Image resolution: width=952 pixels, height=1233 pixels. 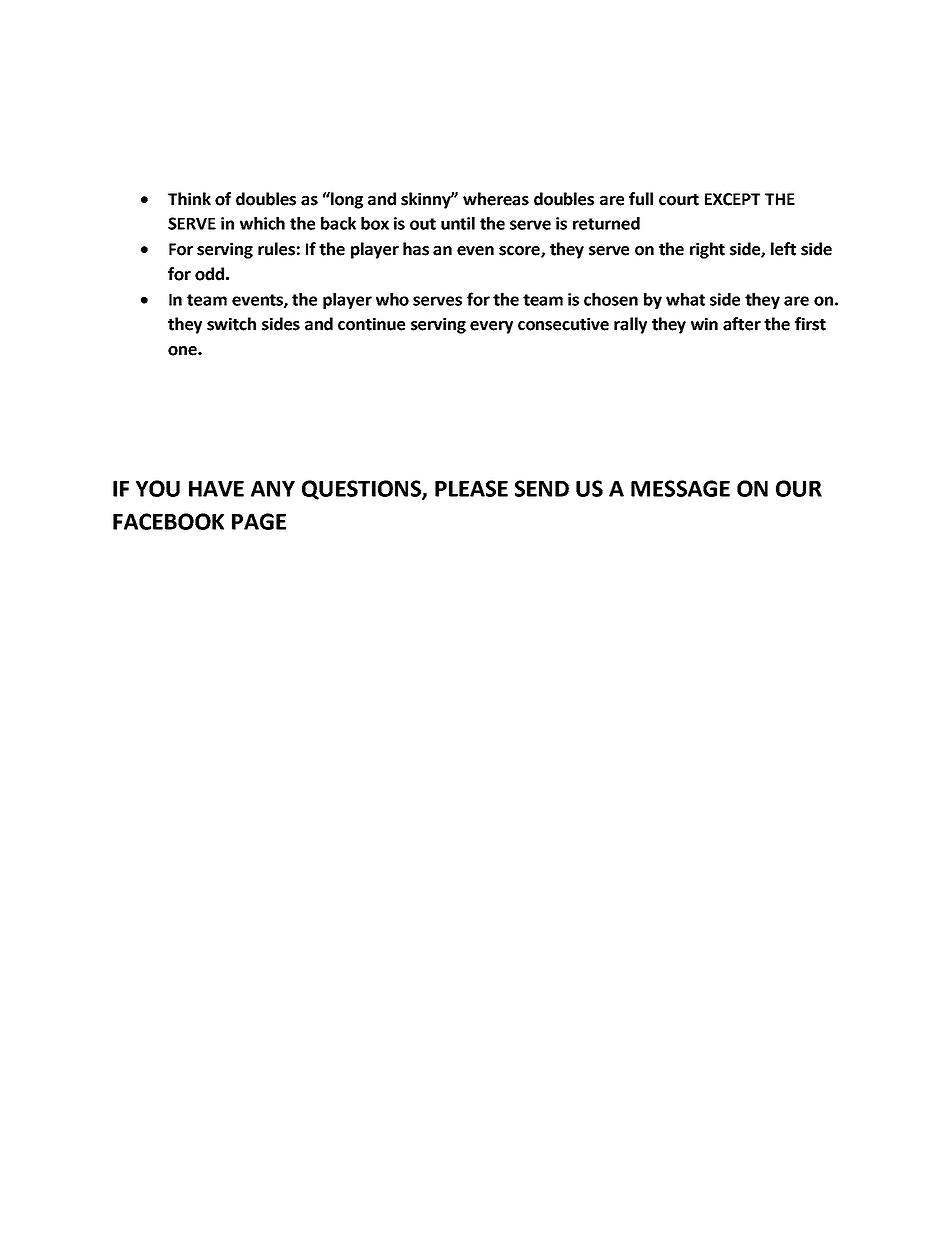 I want to click on HAVE, so click(x=216, y=489).
